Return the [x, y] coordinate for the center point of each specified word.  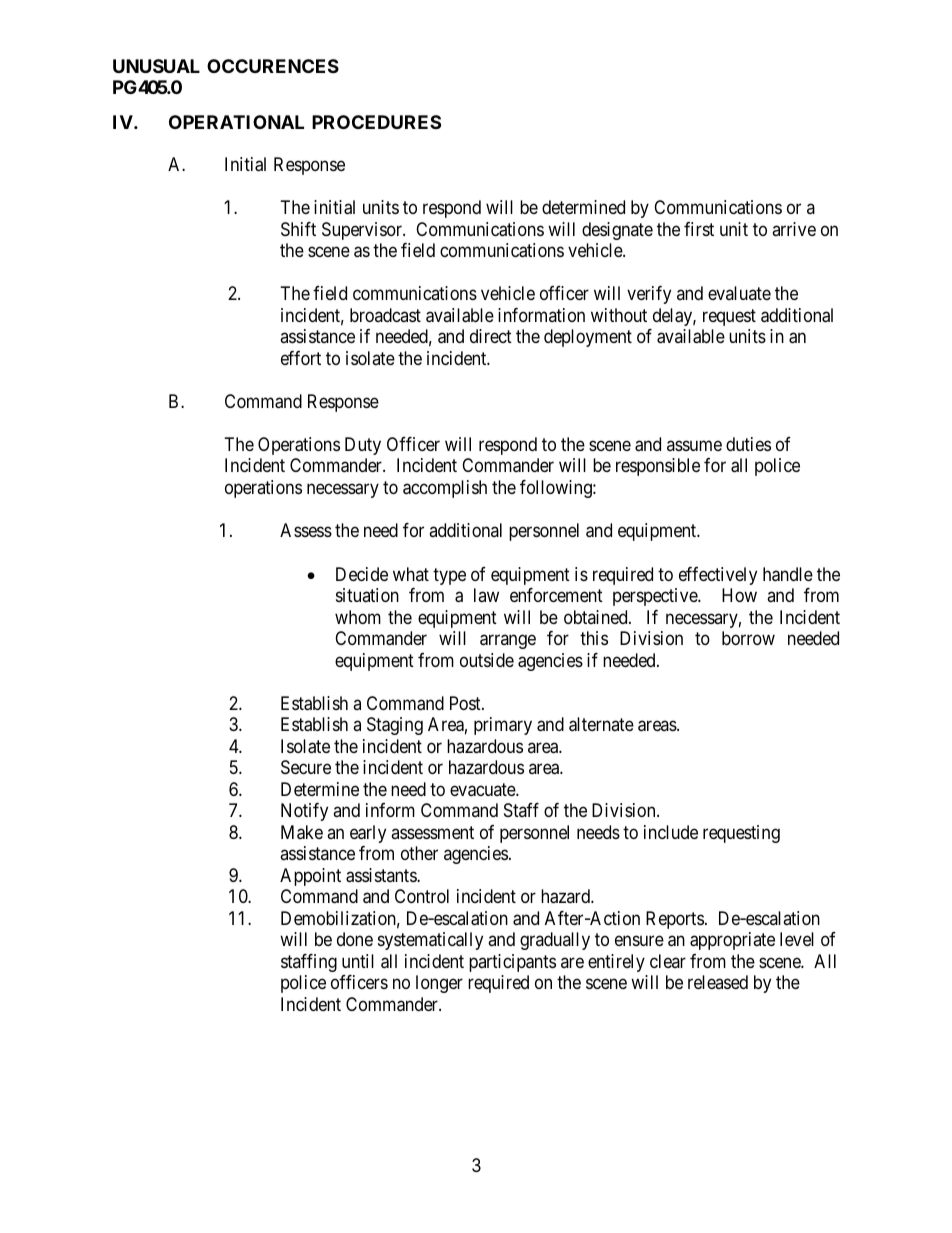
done [355, 939]
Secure [306, 767]
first [699, 229]
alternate [601, 724]
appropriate [732, 941]
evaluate [739, 293]
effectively [718, 576]
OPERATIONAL [236, 122]
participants [512, 963]
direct [491, 336]
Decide [362, 574]
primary [503, 726]
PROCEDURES [376, 122]
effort [301, 358]
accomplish [445, 489]
